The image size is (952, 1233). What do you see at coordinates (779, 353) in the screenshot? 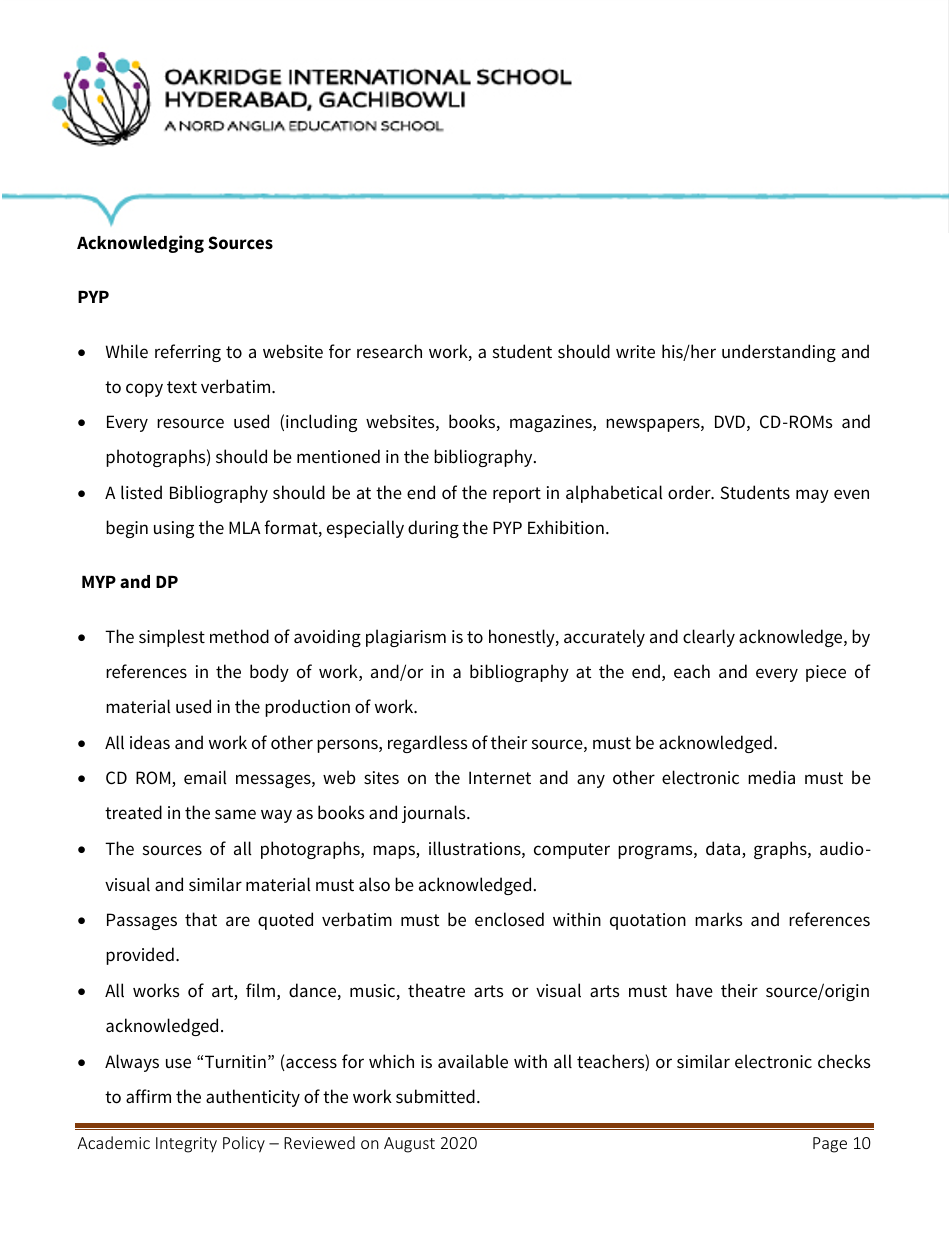
I see `understanding` at bounding box center [779, 353].
